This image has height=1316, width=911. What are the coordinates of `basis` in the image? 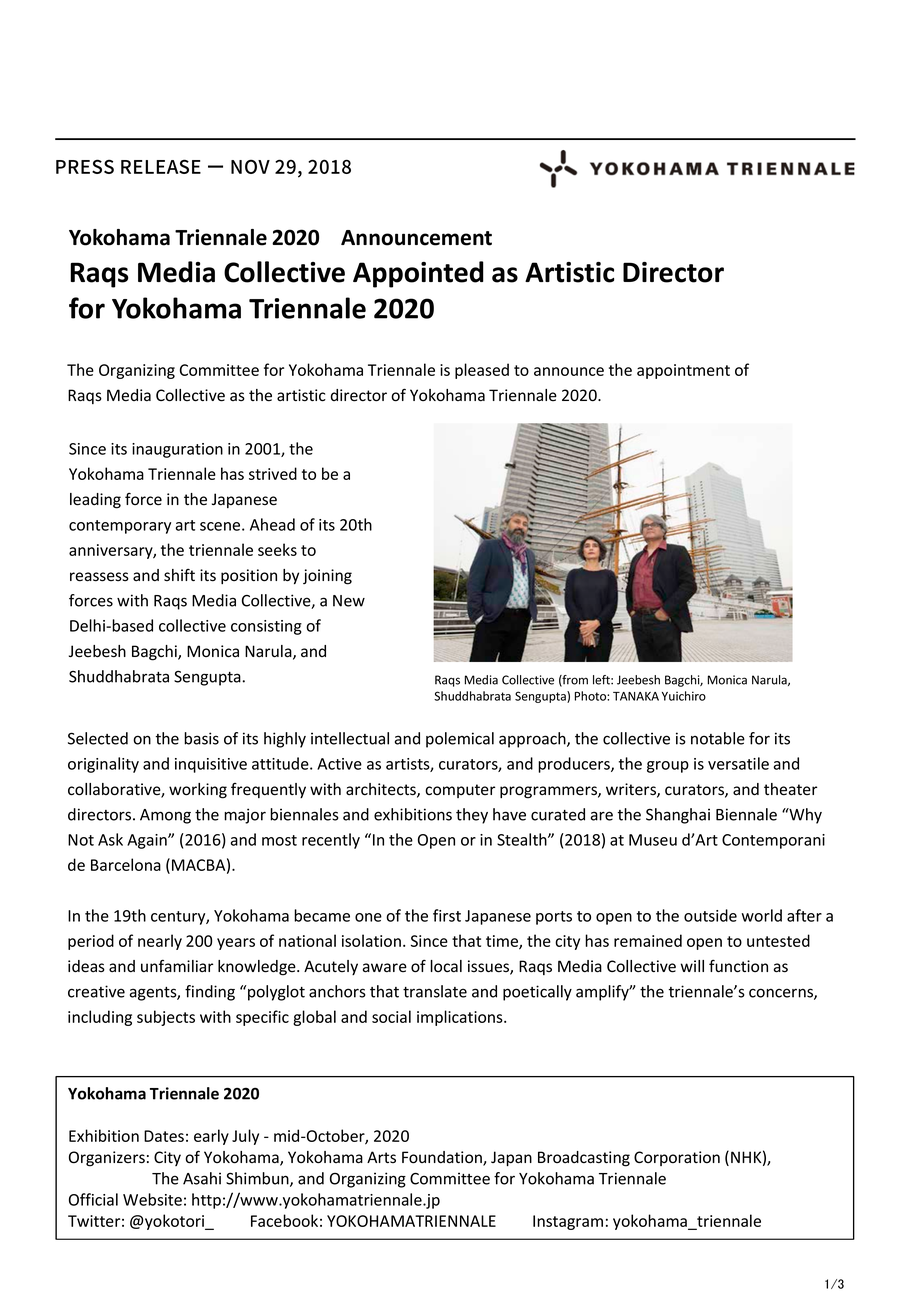 It's located at (201, 738).
